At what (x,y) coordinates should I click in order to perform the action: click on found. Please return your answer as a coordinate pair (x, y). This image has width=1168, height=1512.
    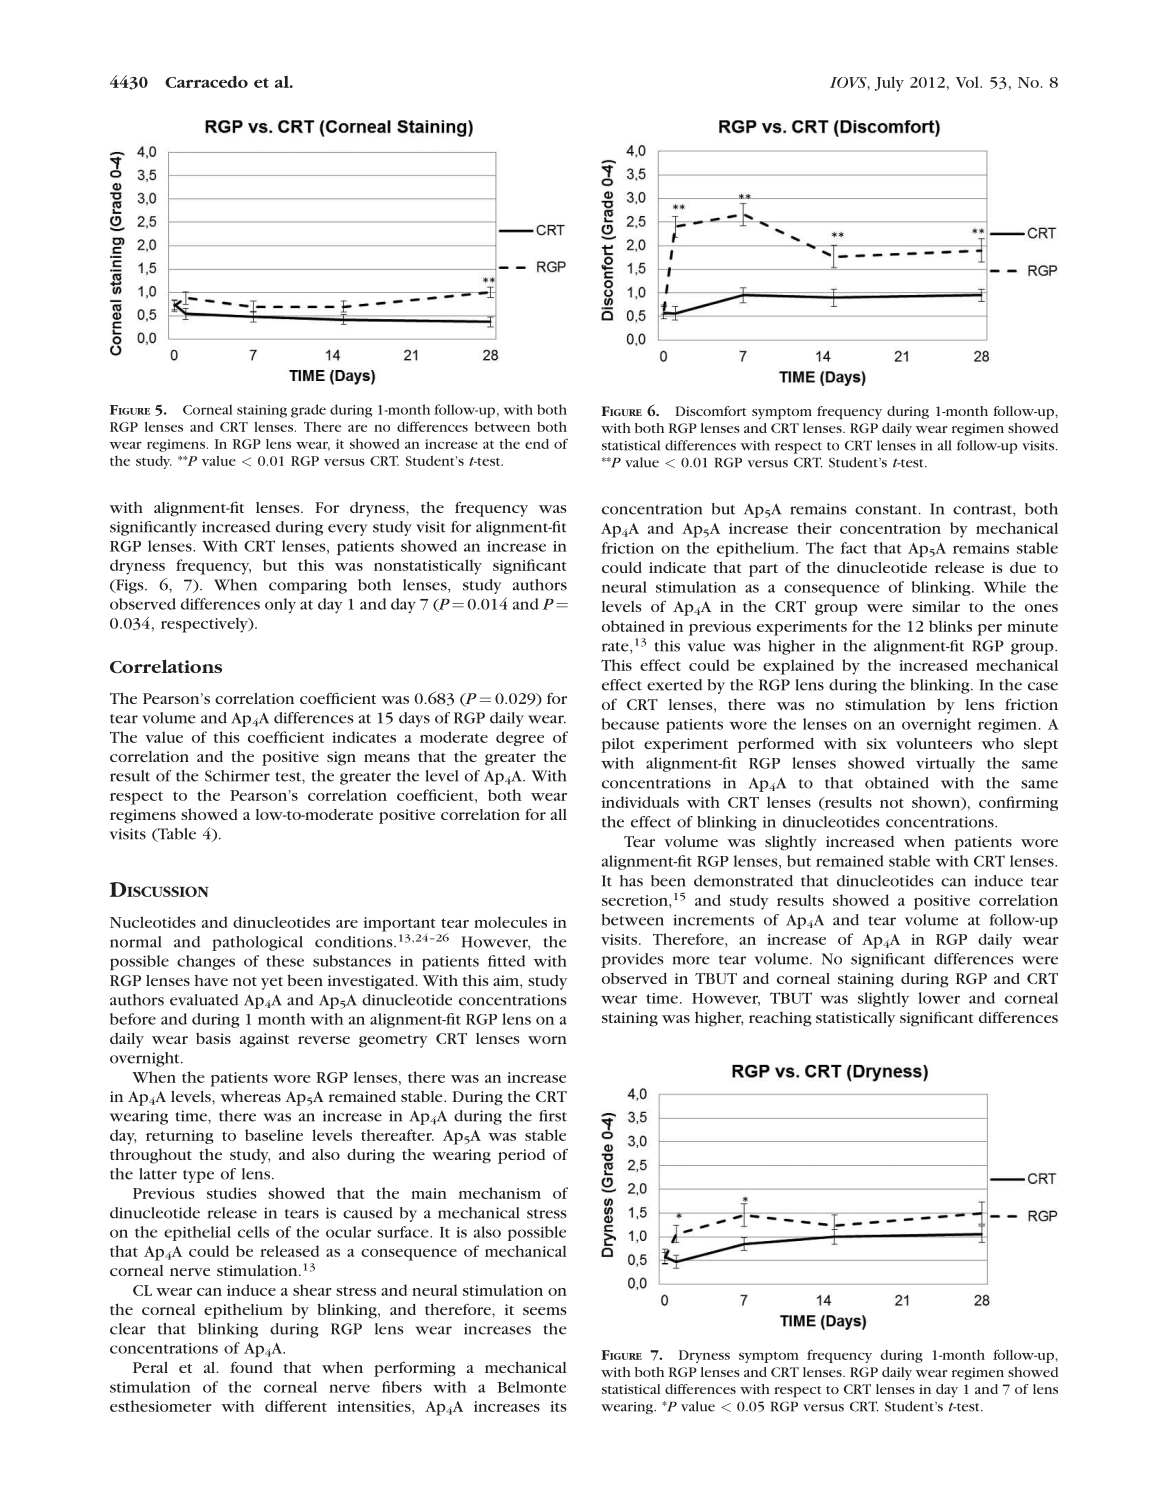
    Looking at the image, I should click on (251, 1367).
